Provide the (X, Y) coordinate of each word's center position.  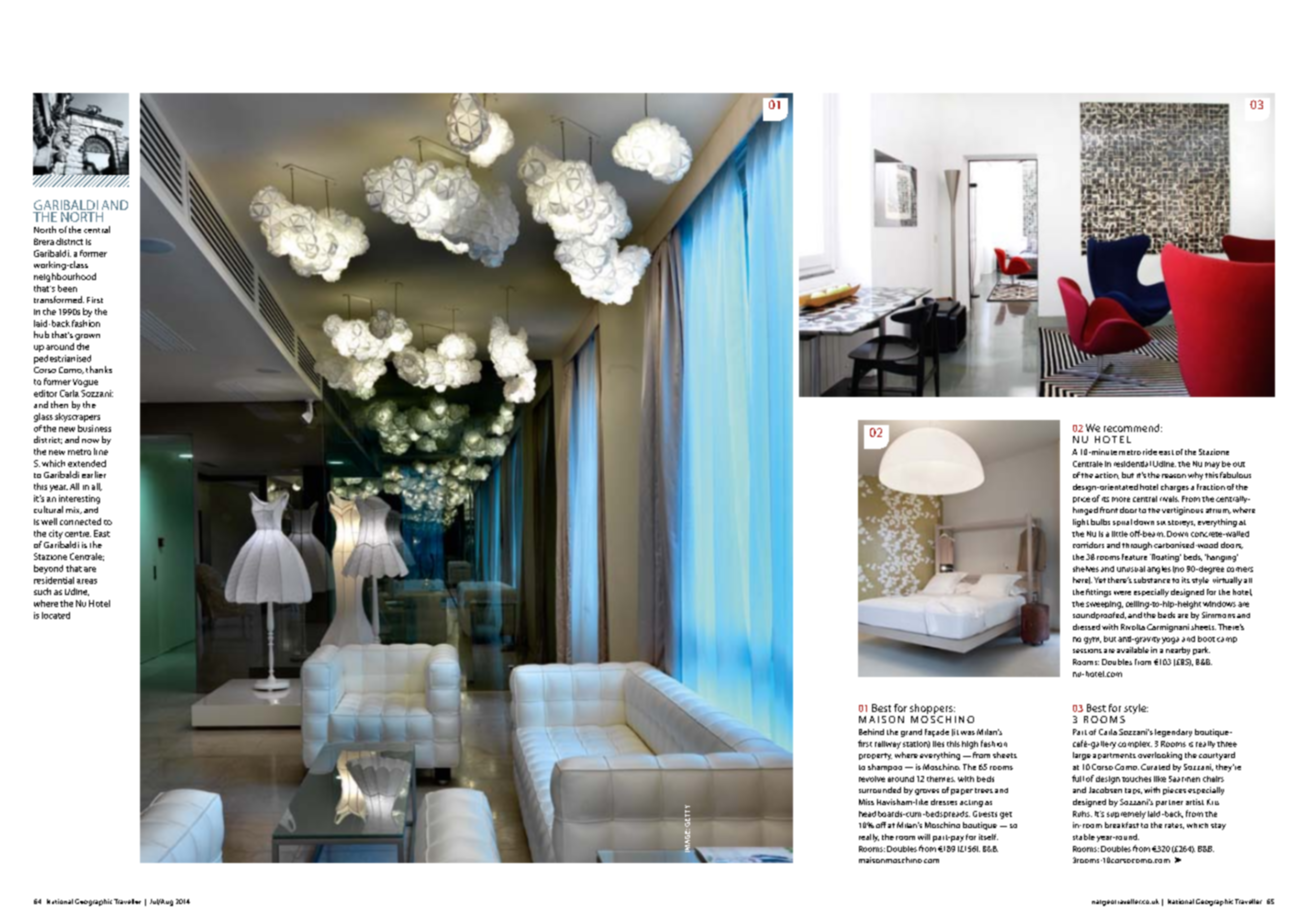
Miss (866, 802)
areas (87, 581)
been (67, 288)
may (1212, 465)
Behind (871, 732)
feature (1134, 557)
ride (1150, 452)
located (56, 615)
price (1081, 500)
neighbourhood (65, 277)
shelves (1086, 569)
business (94, 428)
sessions (1087, 651)
